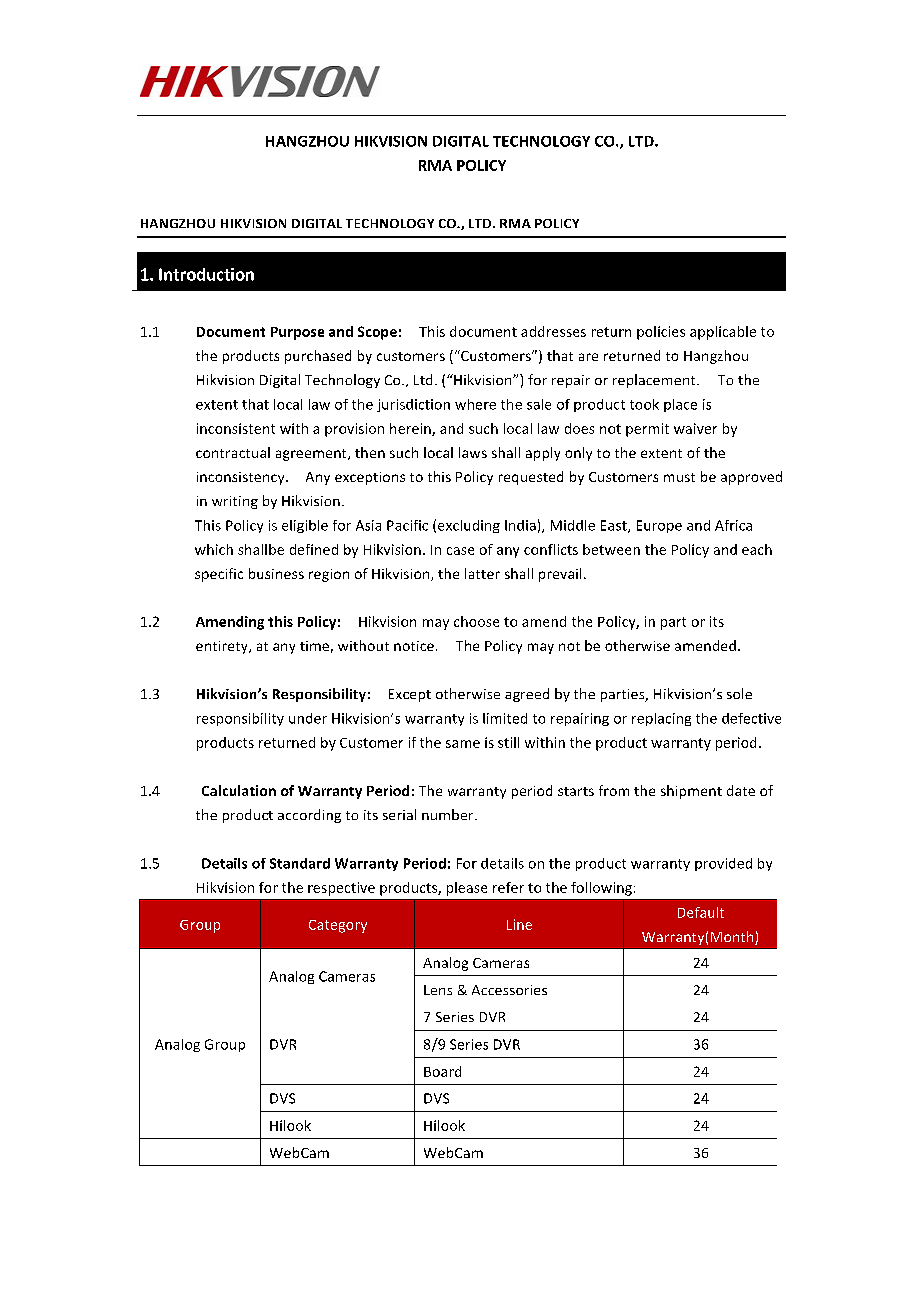  I want to click on entirety, so click(223, 647).
